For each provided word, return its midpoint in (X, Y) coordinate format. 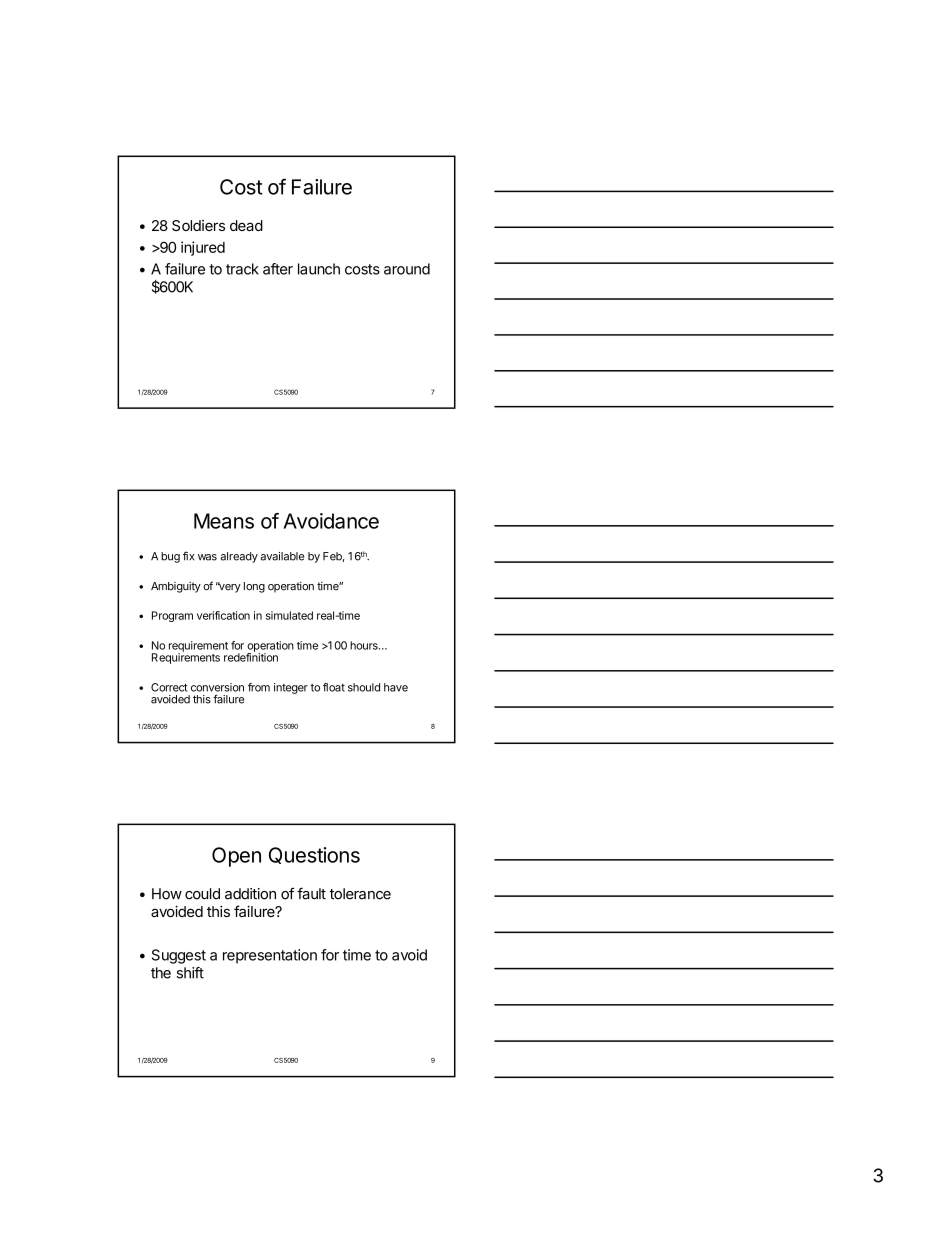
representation (270, 956)
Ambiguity (176, 587)
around (407, 269)
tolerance (360, 894)
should (364, 687)
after (278, 269)
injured (203, 248)
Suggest (179, 956)
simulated (289, 615)
